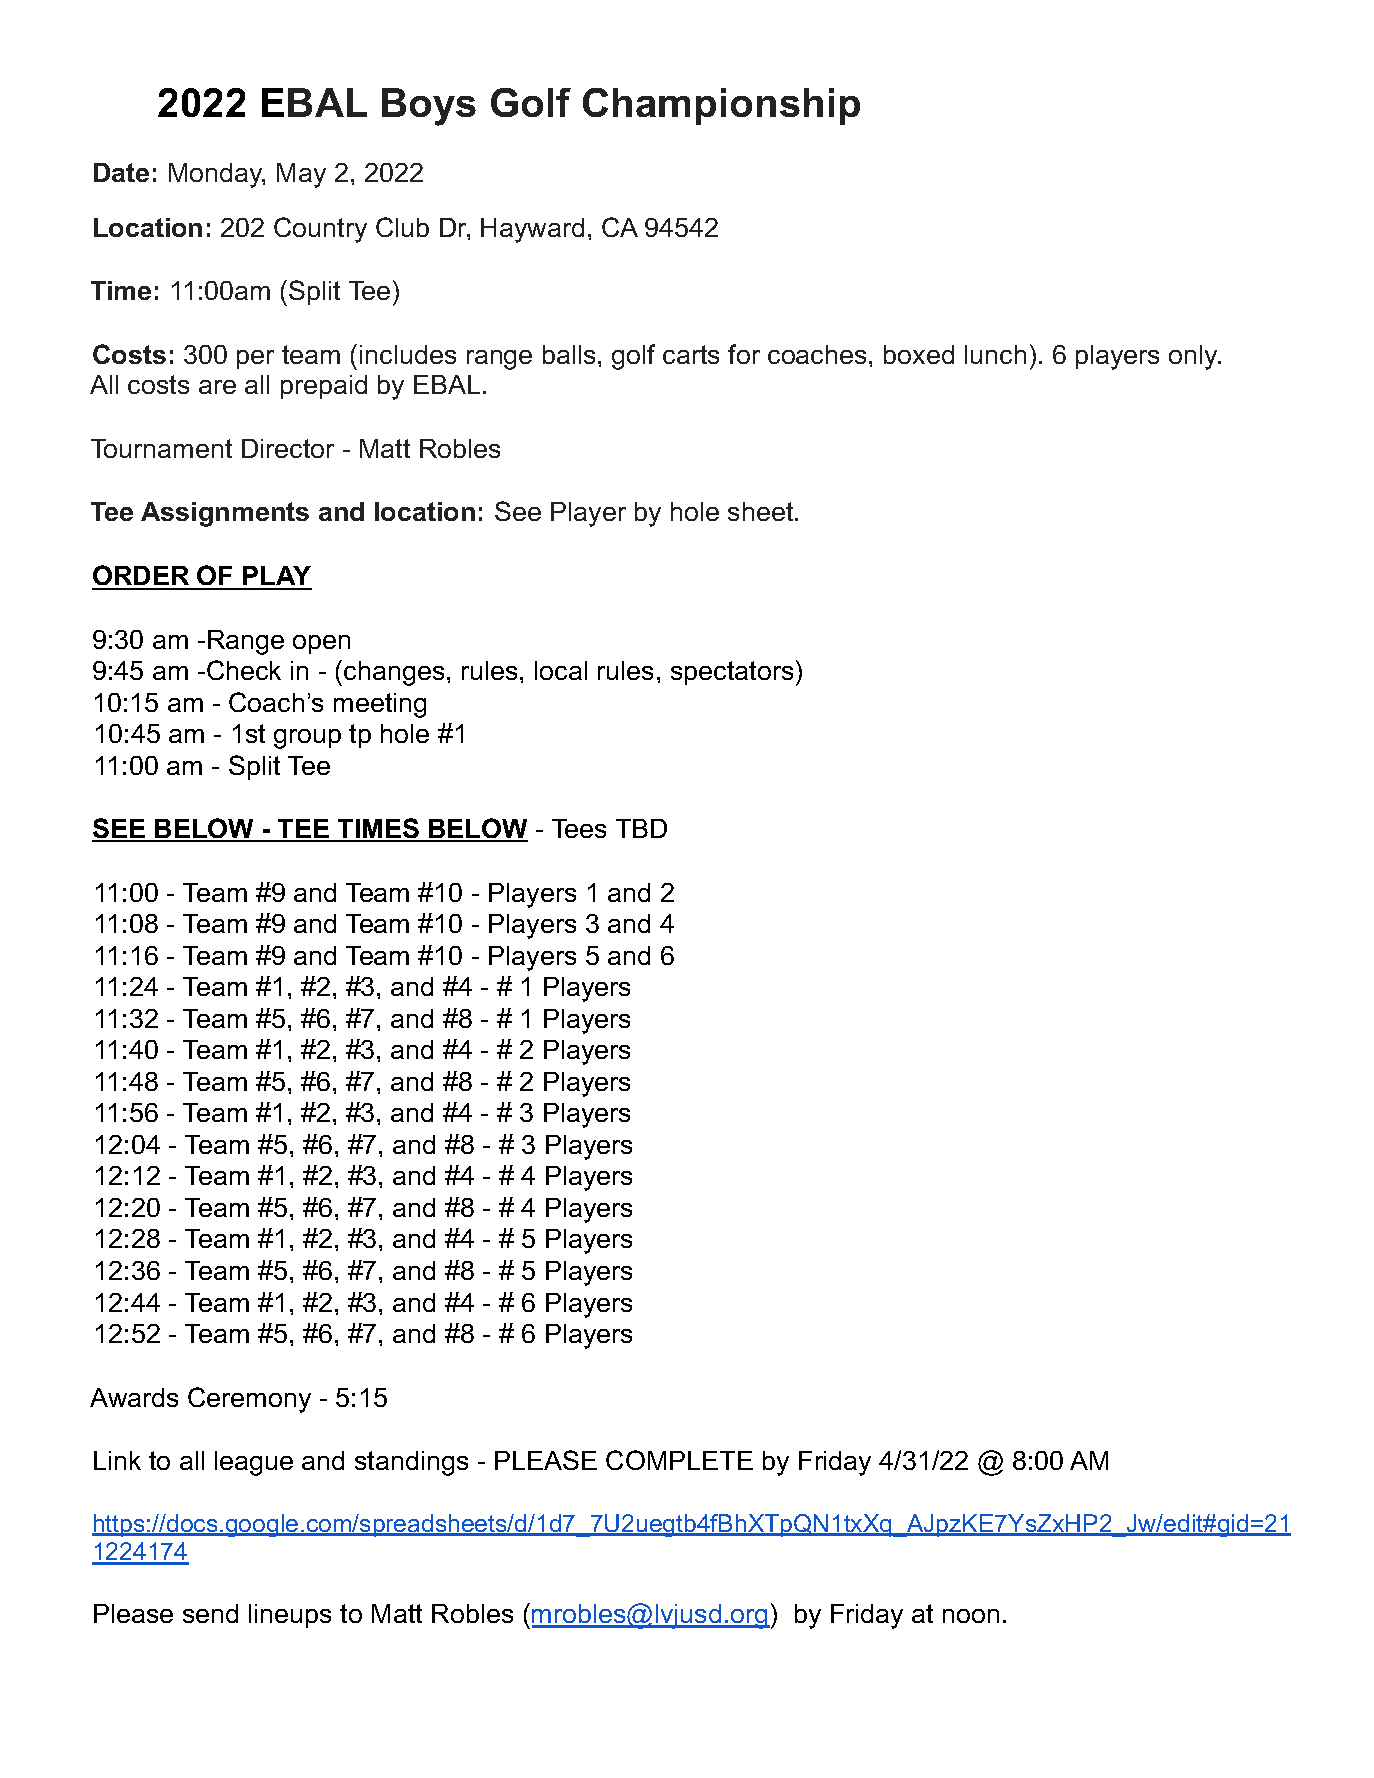 This screenshot has height=1778, width=1374. Describe the element at coordinates (721, 106) in the screenshot. I see `Championship` at that location.
